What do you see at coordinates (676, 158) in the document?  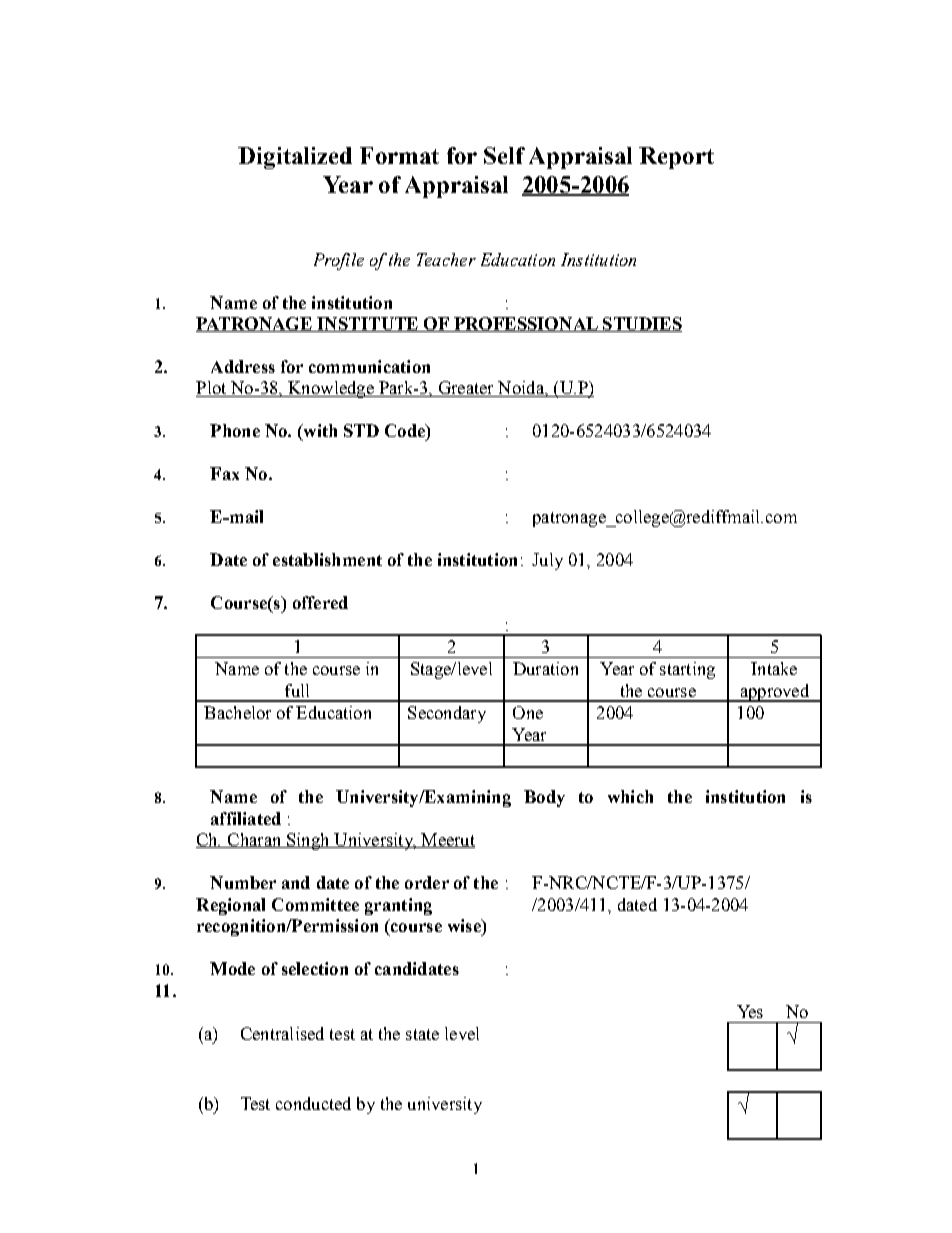 I see `Report` at bounding box center [676, 158].
